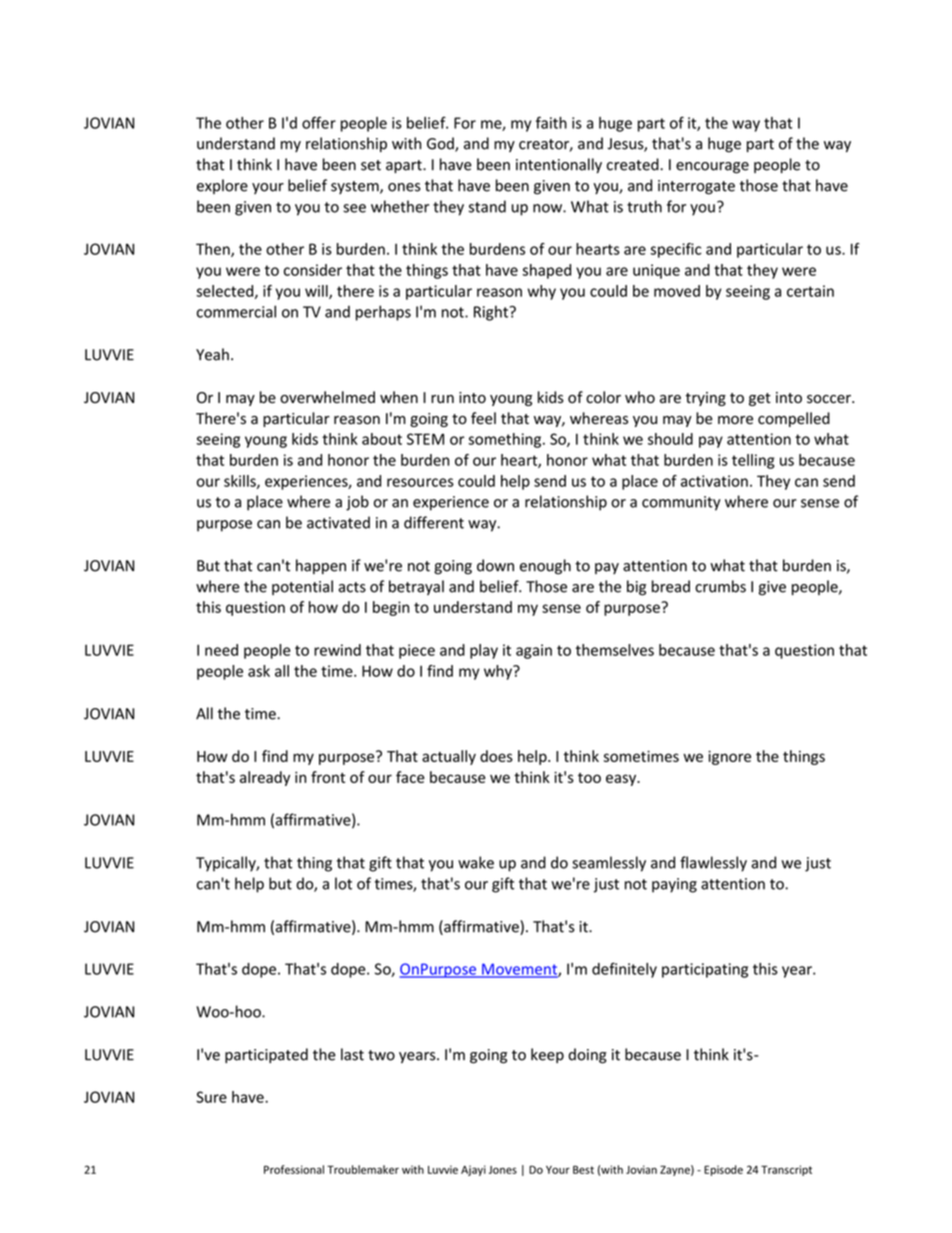  Describe the element at coordinates (713, 864) in the screenshot. I see `flawlessly` at that location.
